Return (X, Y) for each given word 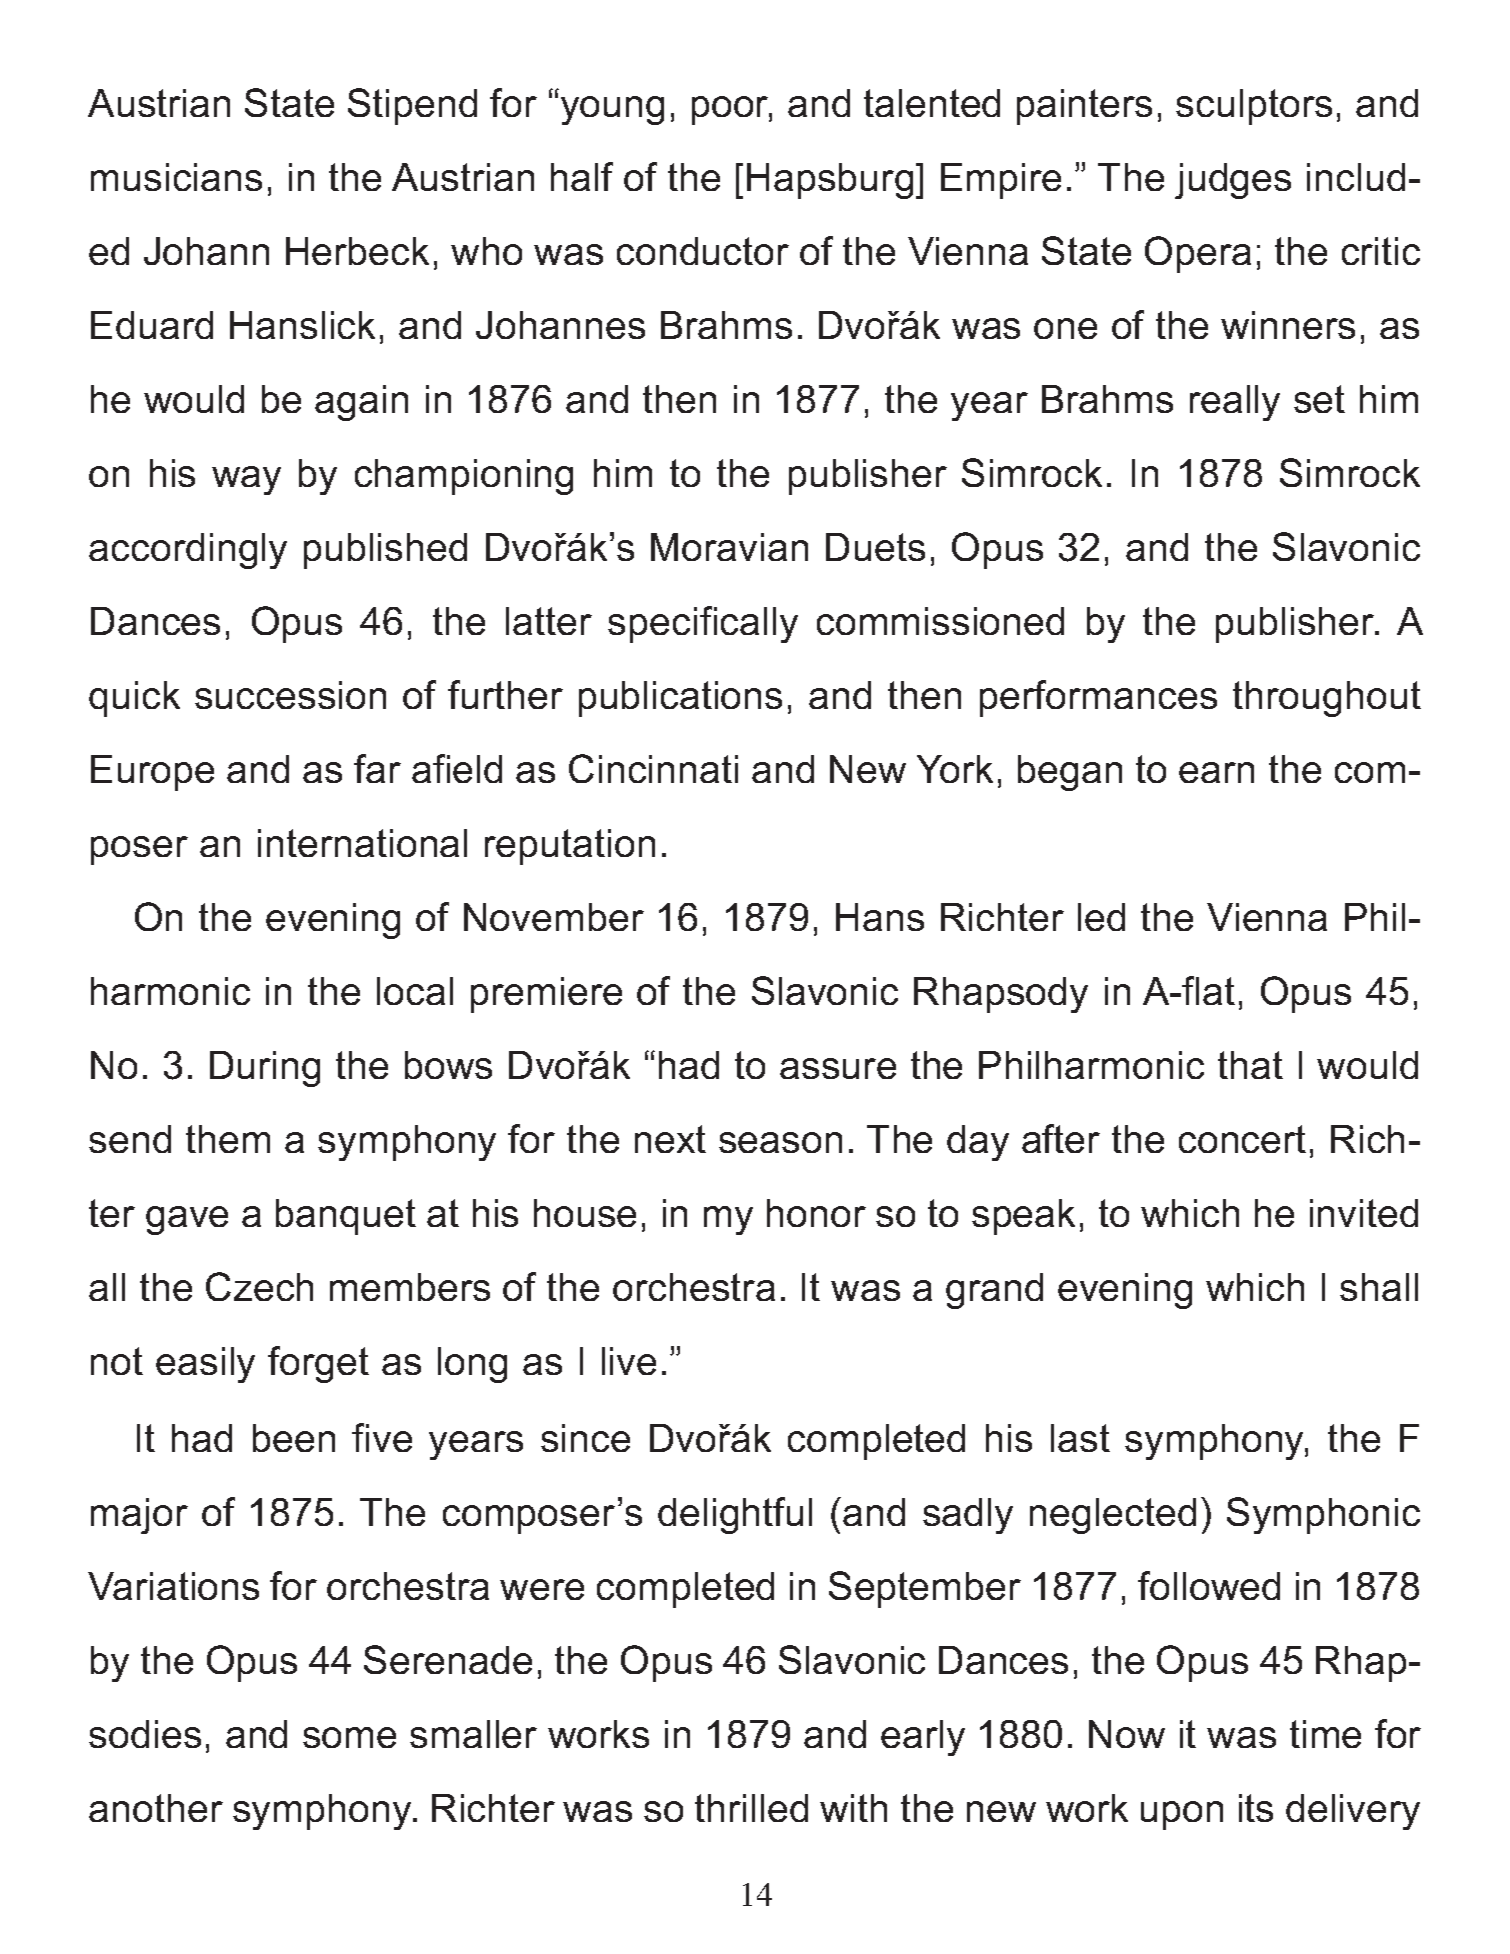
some (349, 1737)
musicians (176, 177)
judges (1233, 181)
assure (838, 1068)
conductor (703, 251)
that (1250, 1065)
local (415, 991)
